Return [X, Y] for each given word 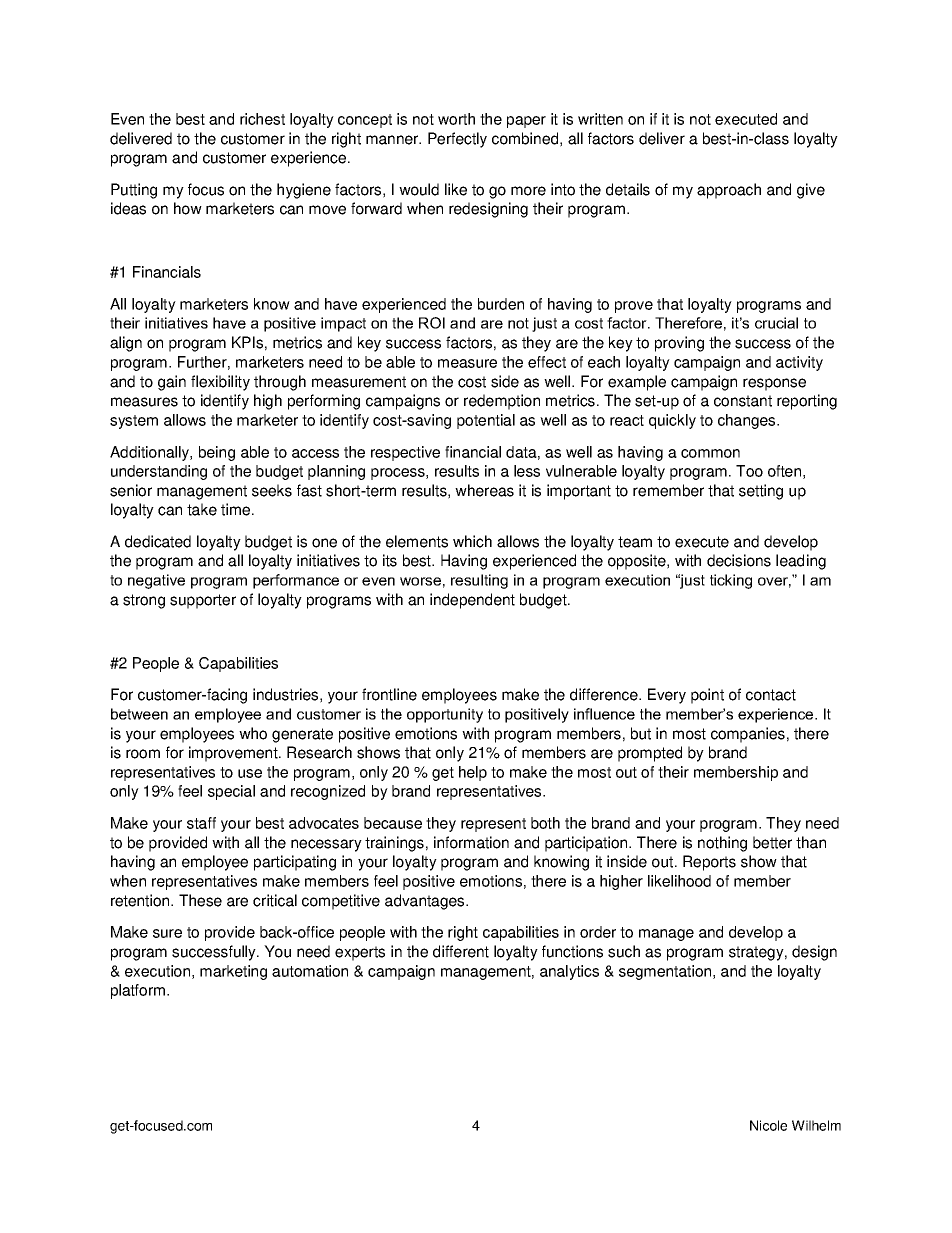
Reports [709, 863]
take [202, 509]
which [472, 541]
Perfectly [457, 140]
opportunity [445, 715]
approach [729, 191]
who [253, 733]
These [200, 900]
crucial [776, 323]
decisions [739, 560]
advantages [426, 902]
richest [262, 119]
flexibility [220, 383]
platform [138, 991]
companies [748, 735]
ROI [432, 323]
